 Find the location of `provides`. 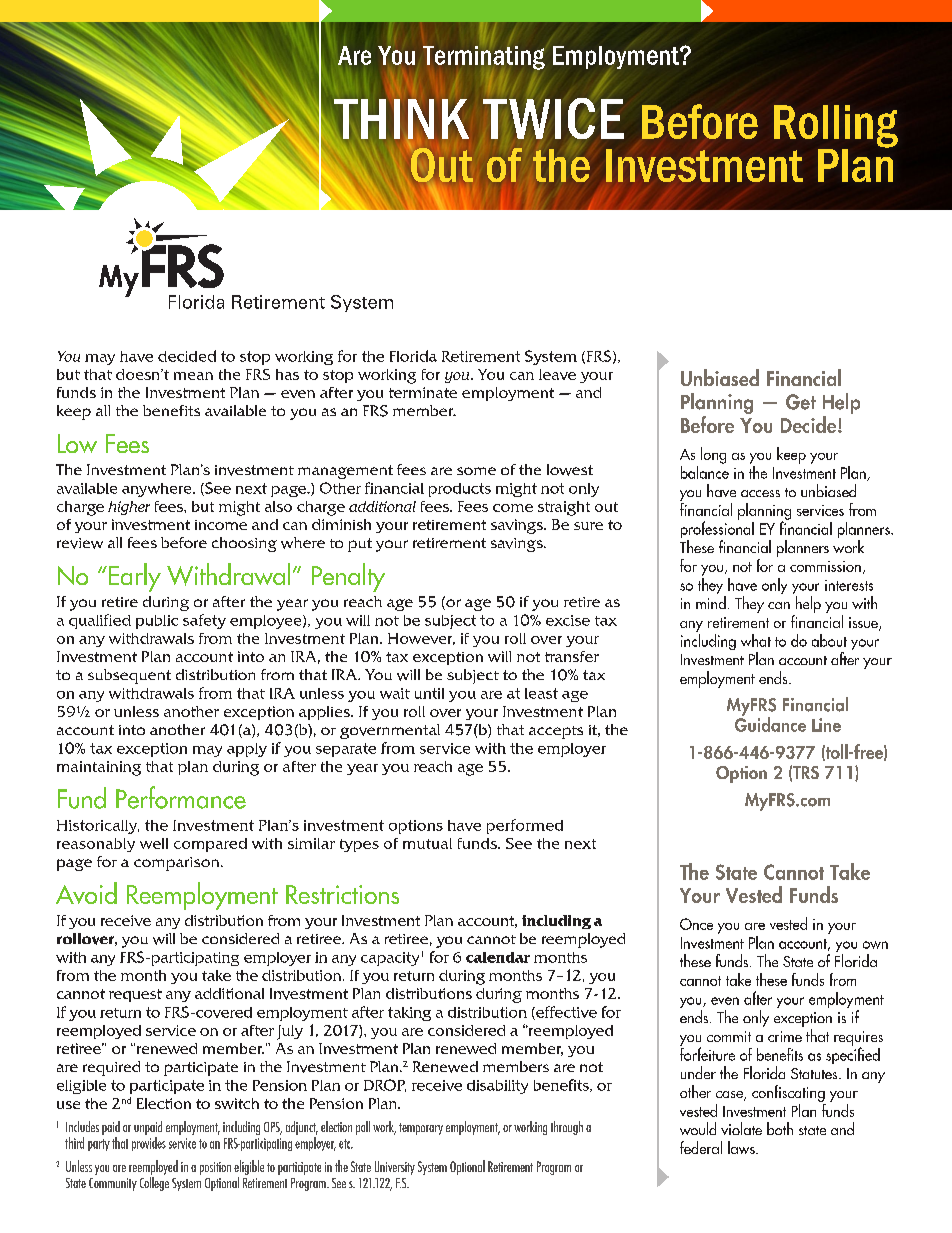

provides is located at coordinates (149, 1142).
